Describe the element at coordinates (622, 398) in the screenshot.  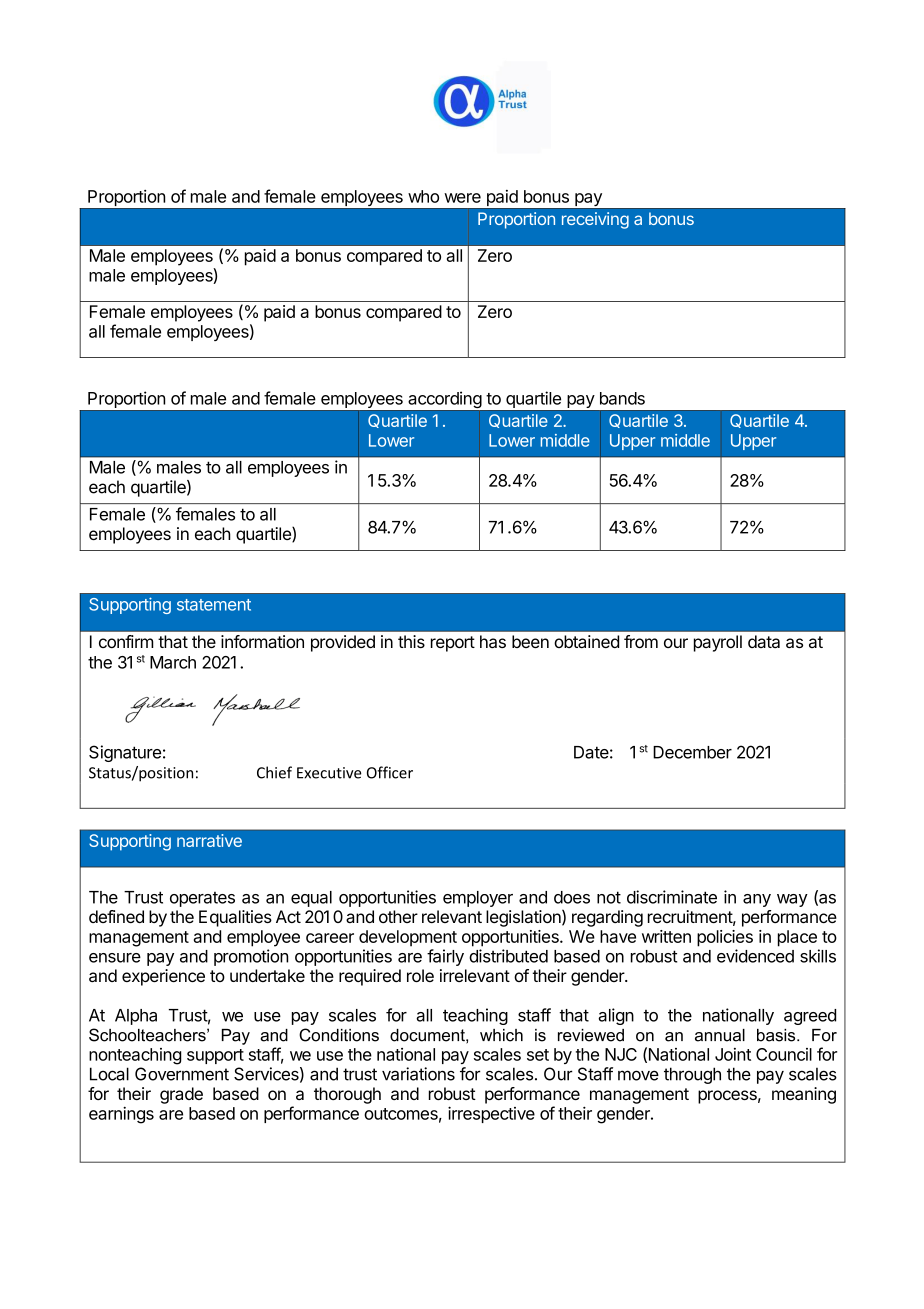
I see `bands` at that location.
